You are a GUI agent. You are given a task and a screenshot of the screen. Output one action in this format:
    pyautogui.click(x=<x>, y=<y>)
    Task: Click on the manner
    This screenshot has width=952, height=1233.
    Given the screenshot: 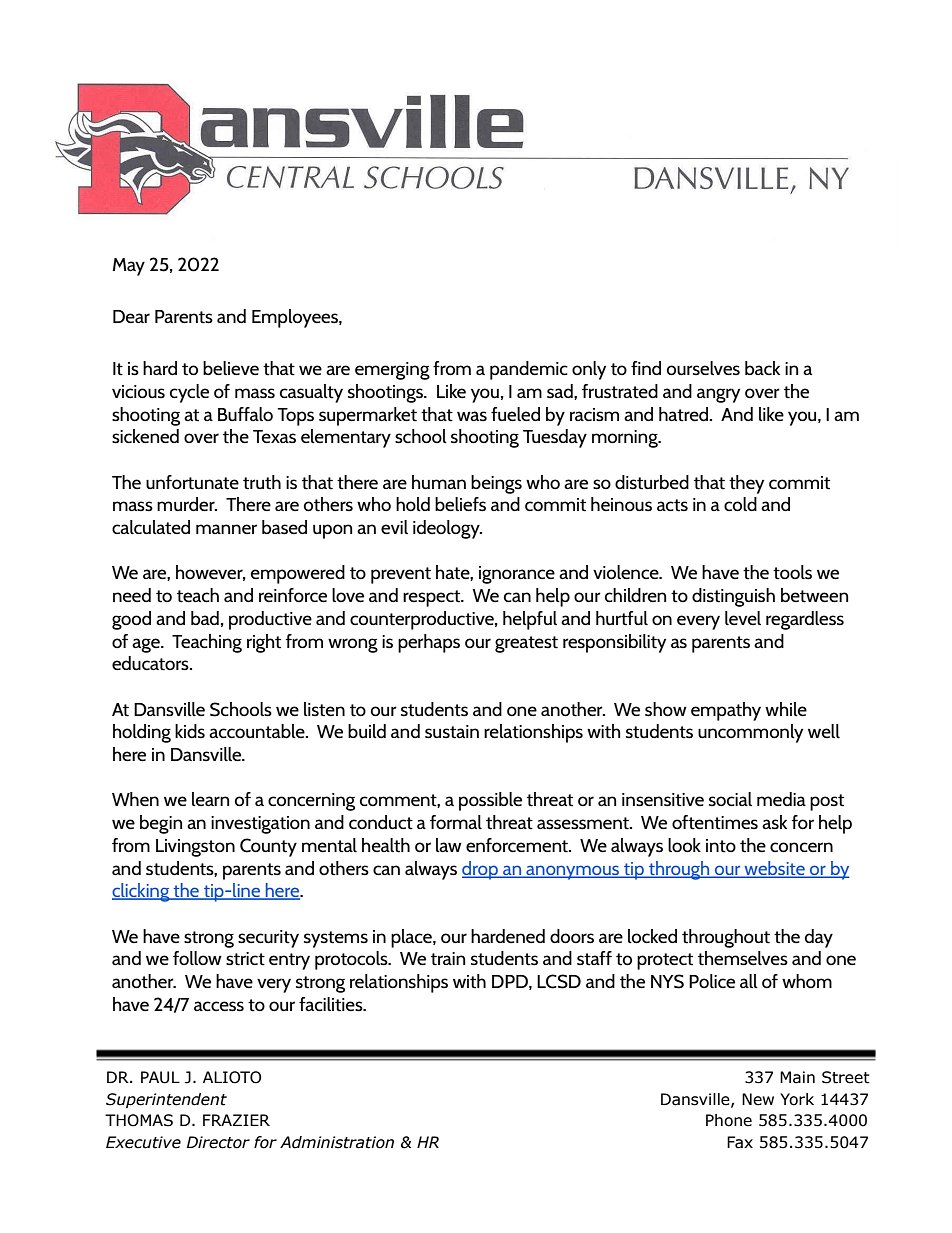 What is the action you would take?
    pyautogui.click(x=226, y=529)
